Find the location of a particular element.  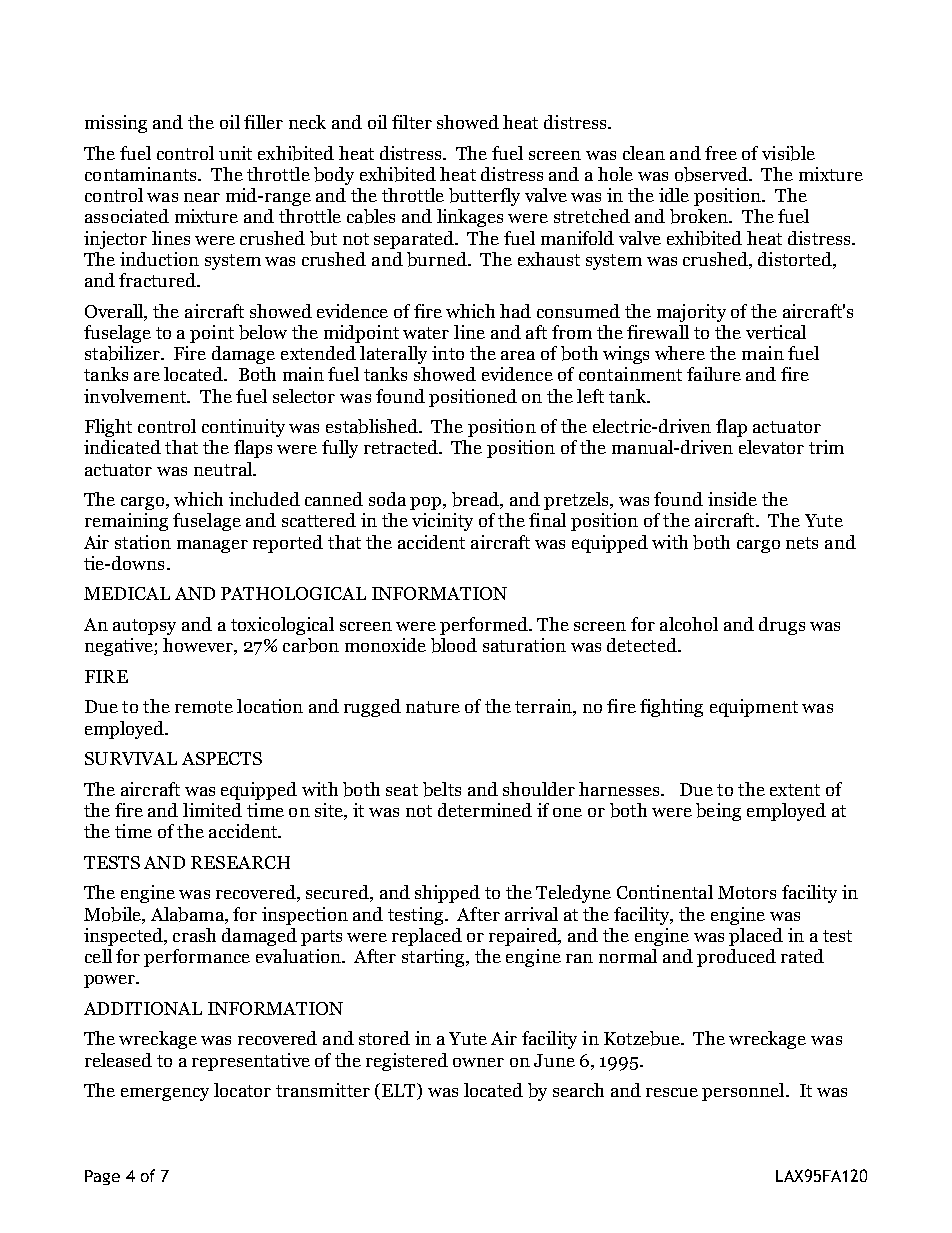

blood is located at coordinates (454, 645).
